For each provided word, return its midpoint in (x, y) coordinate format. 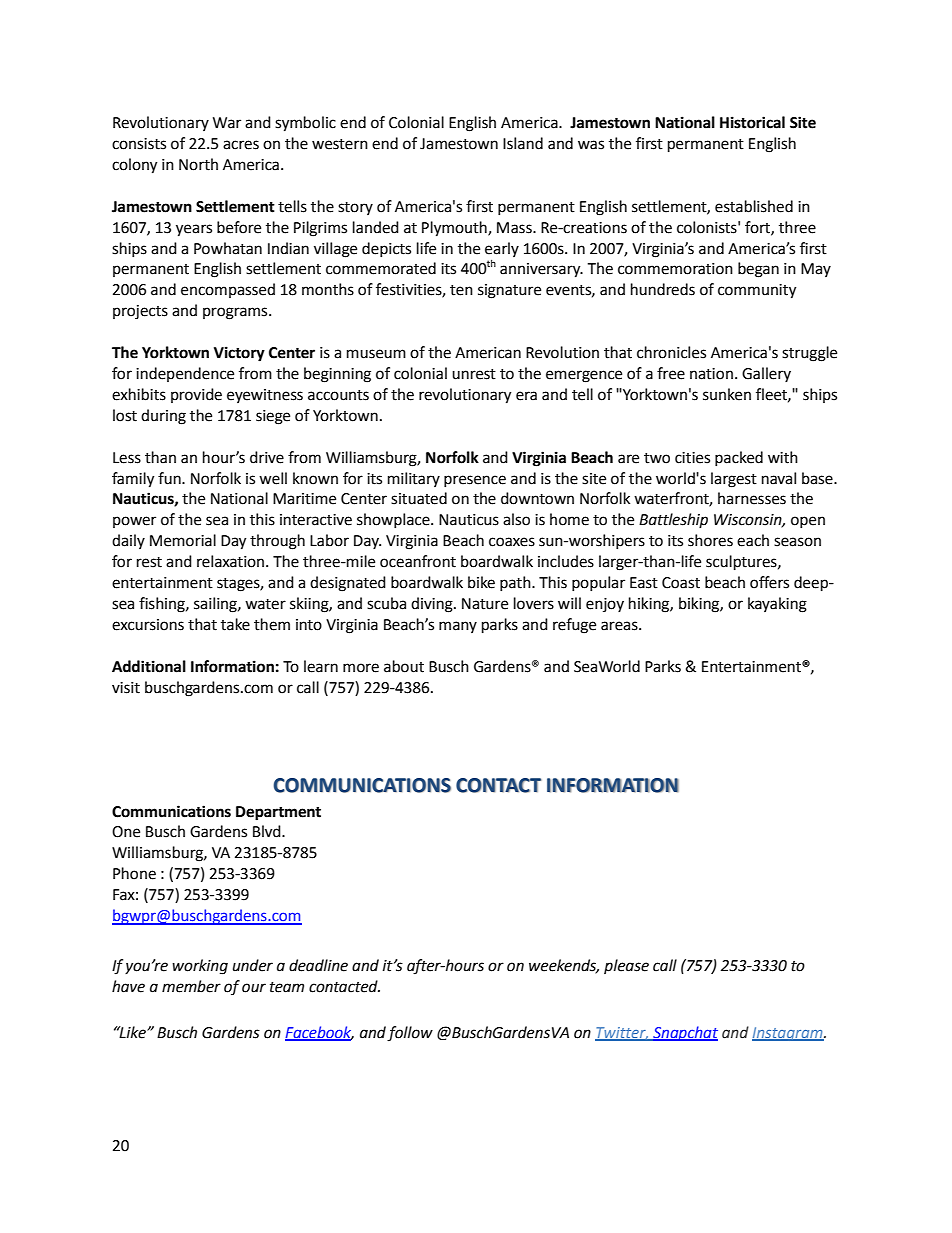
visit (126, 688)
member (191, 986)
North (198, 164)
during (163, 417)
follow (410, 1034)
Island (523, 143)
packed (739, 458)
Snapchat (684, 1033)
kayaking (777, 605)
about (404, 666)
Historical (752, 122)
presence (475, 481)
